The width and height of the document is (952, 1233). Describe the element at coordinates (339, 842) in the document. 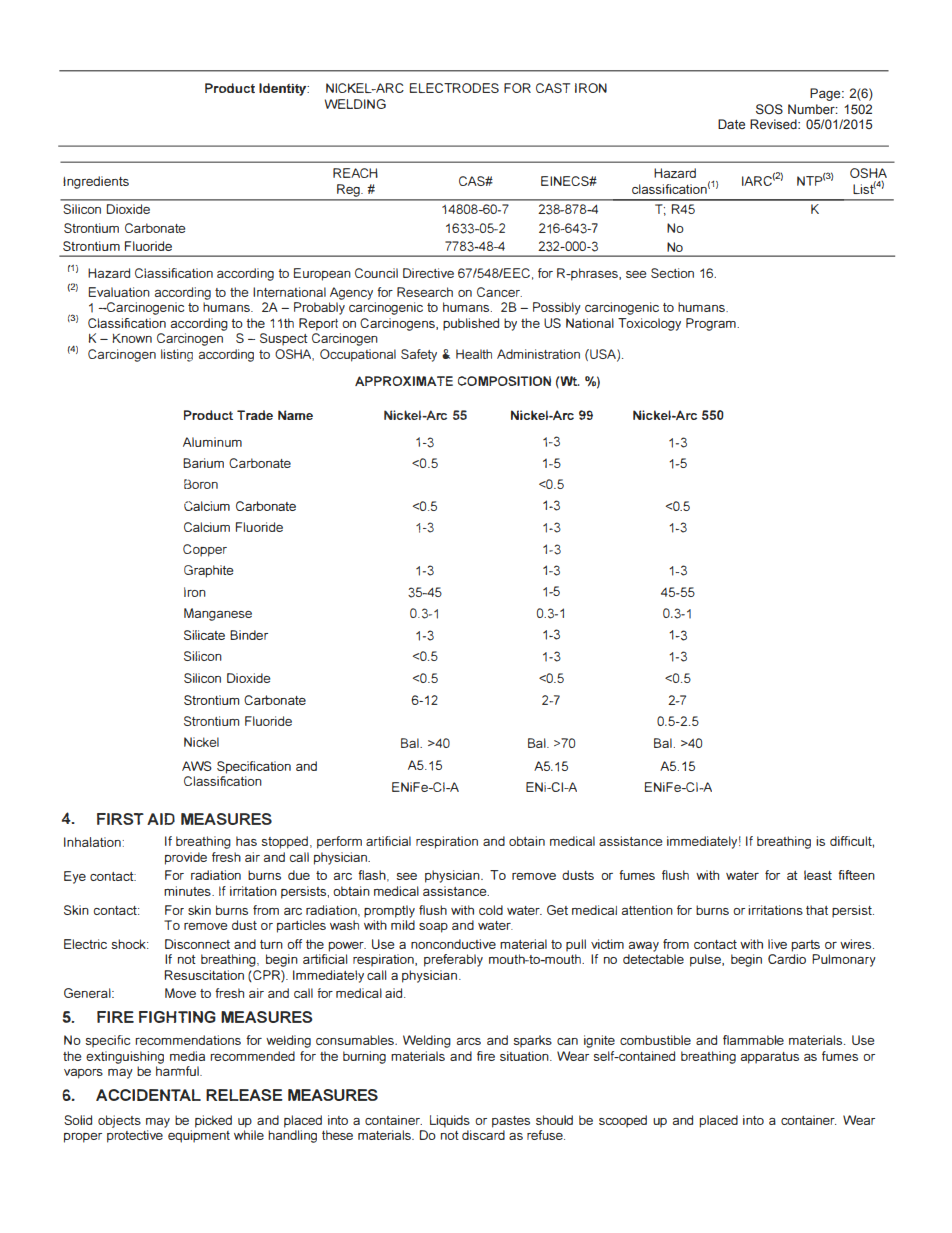

I see `perform` at that location.
